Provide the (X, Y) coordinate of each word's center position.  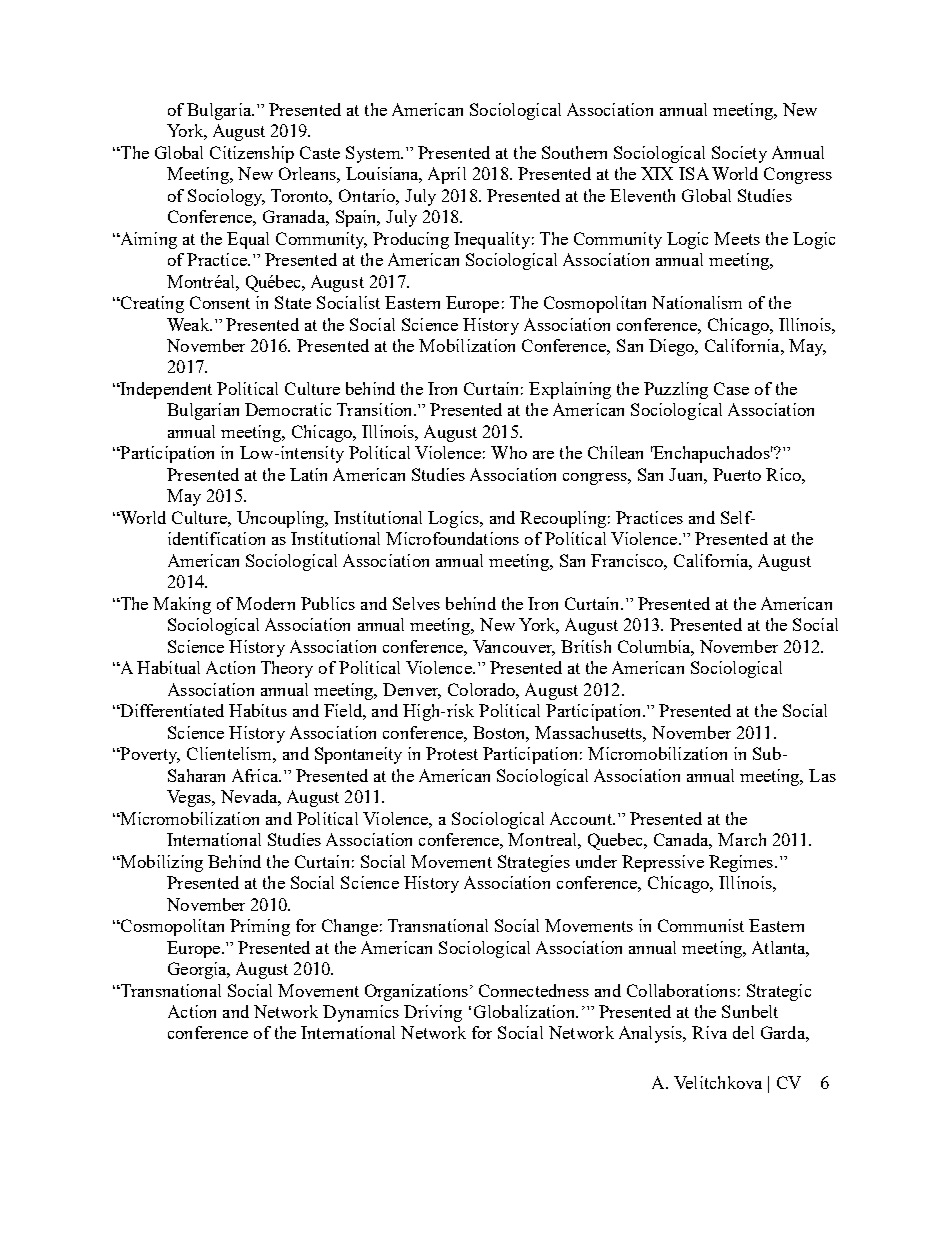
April (447, 175)
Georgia (198, 970)
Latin (308, 474)
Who (509, 452)
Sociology (226, 197)
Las (822, 775)
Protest (452, 753)
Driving (433, 1013)
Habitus (258, 710)
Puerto (737, 474)
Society (739, 154)
